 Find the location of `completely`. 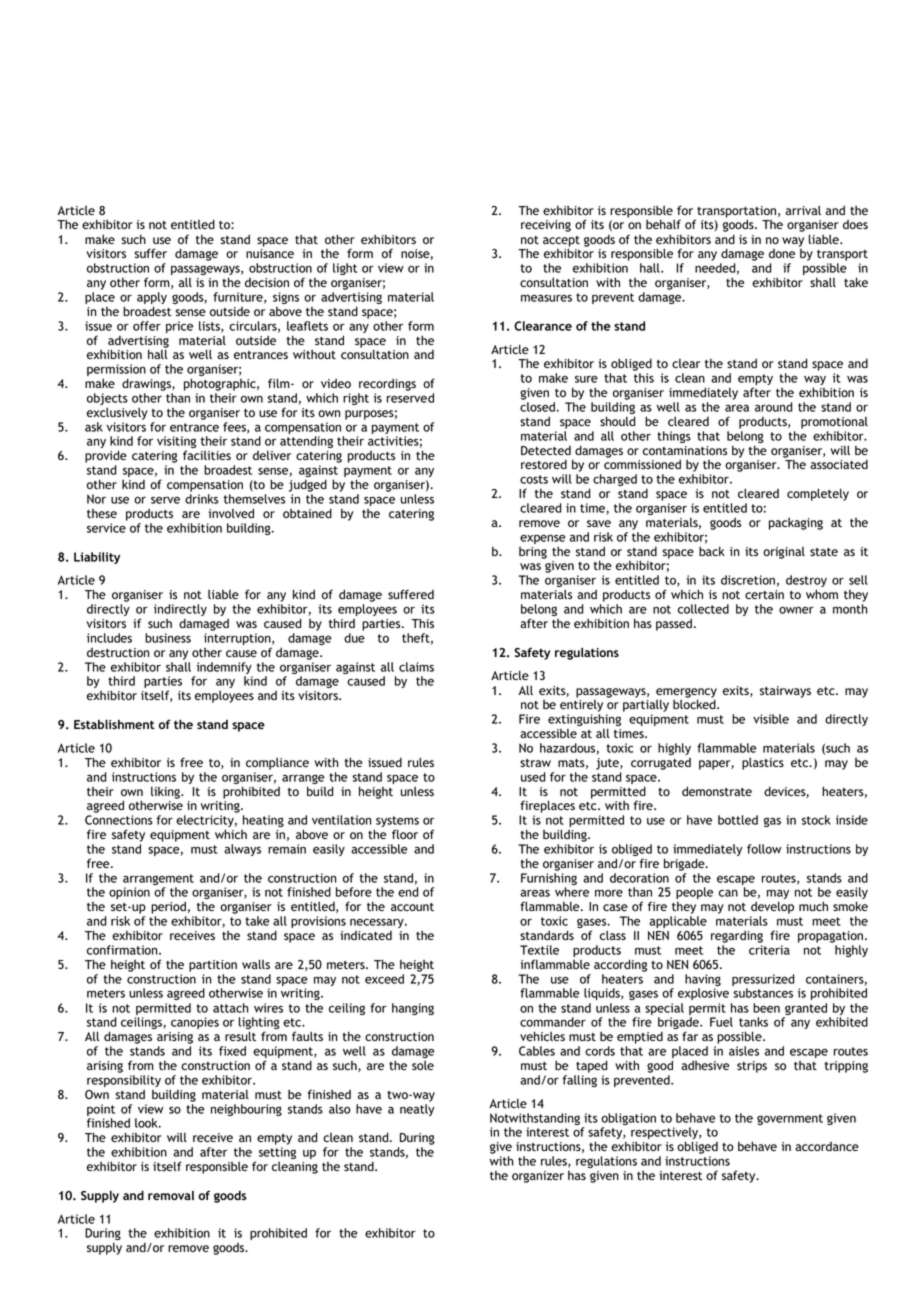

completely is located at coordinates (818, 494).
